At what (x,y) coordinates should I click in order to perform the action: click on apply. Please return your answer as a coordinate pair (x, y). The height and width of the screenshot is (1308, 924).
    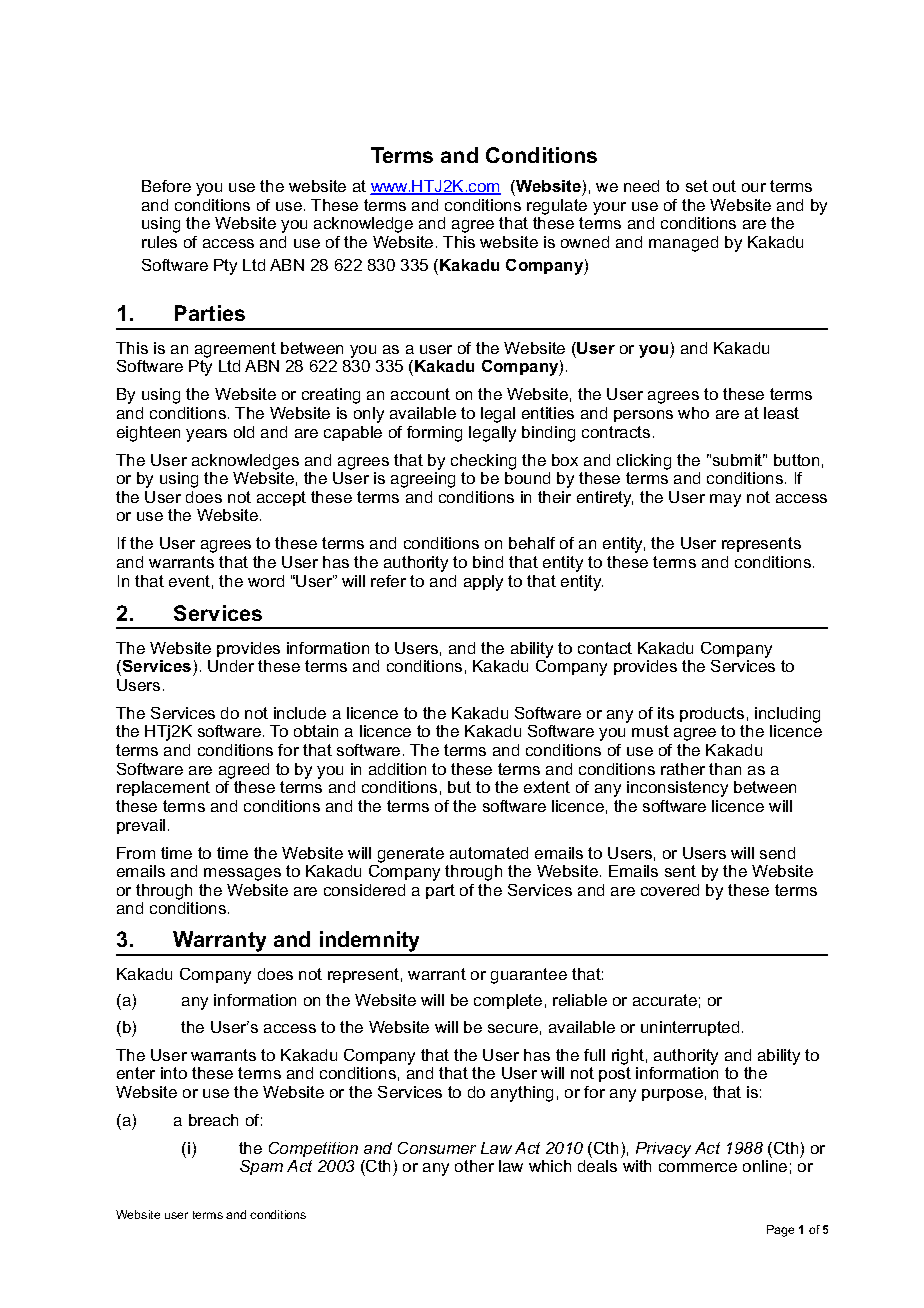
    Looking at the image, I should click on (483, 583).
